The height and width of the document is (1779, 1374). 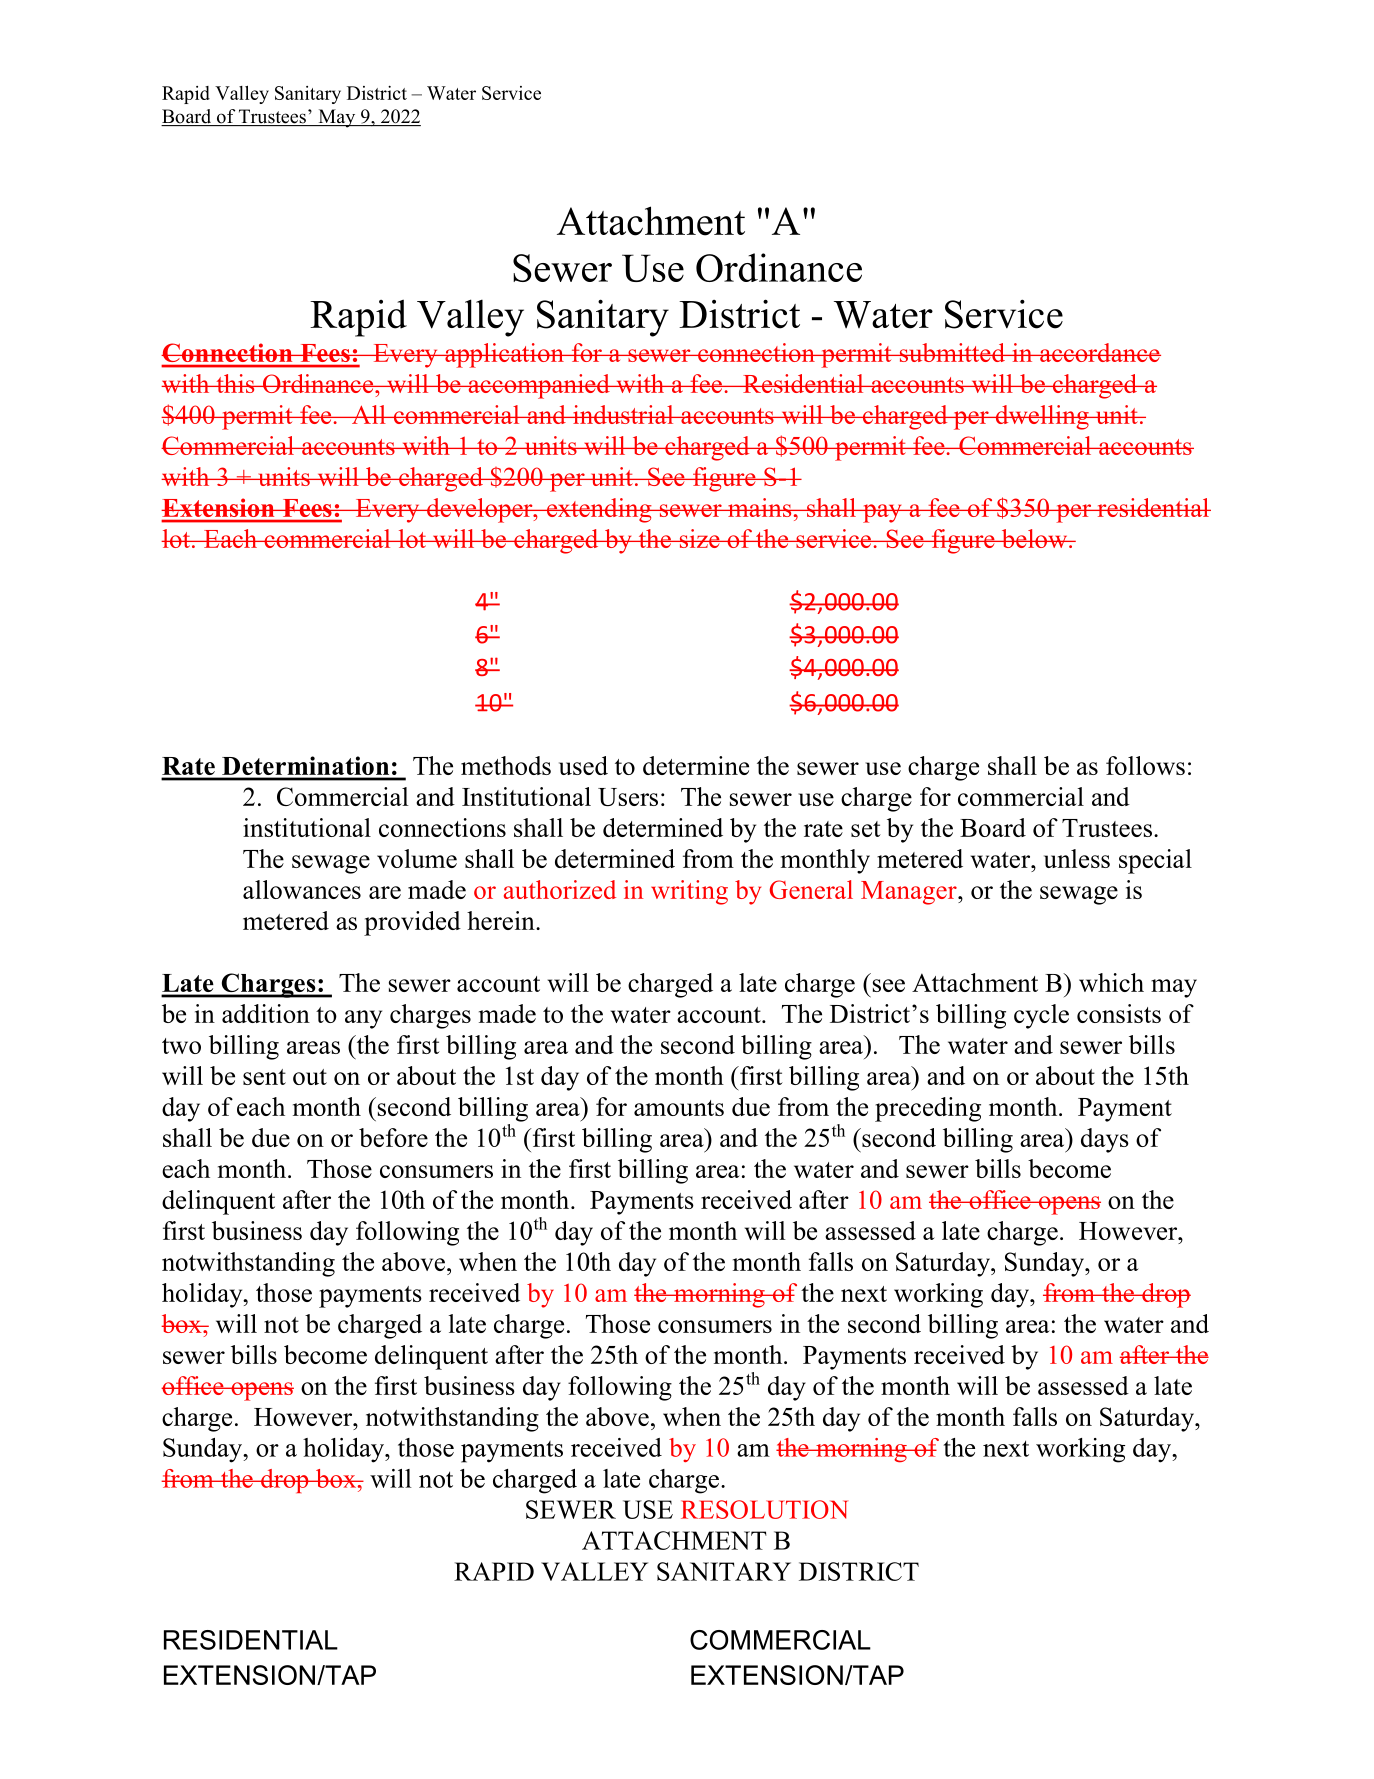 What do you see at coordinates (305, 765) in the document?
I see `Determination` at bounding box center [305, 765].
